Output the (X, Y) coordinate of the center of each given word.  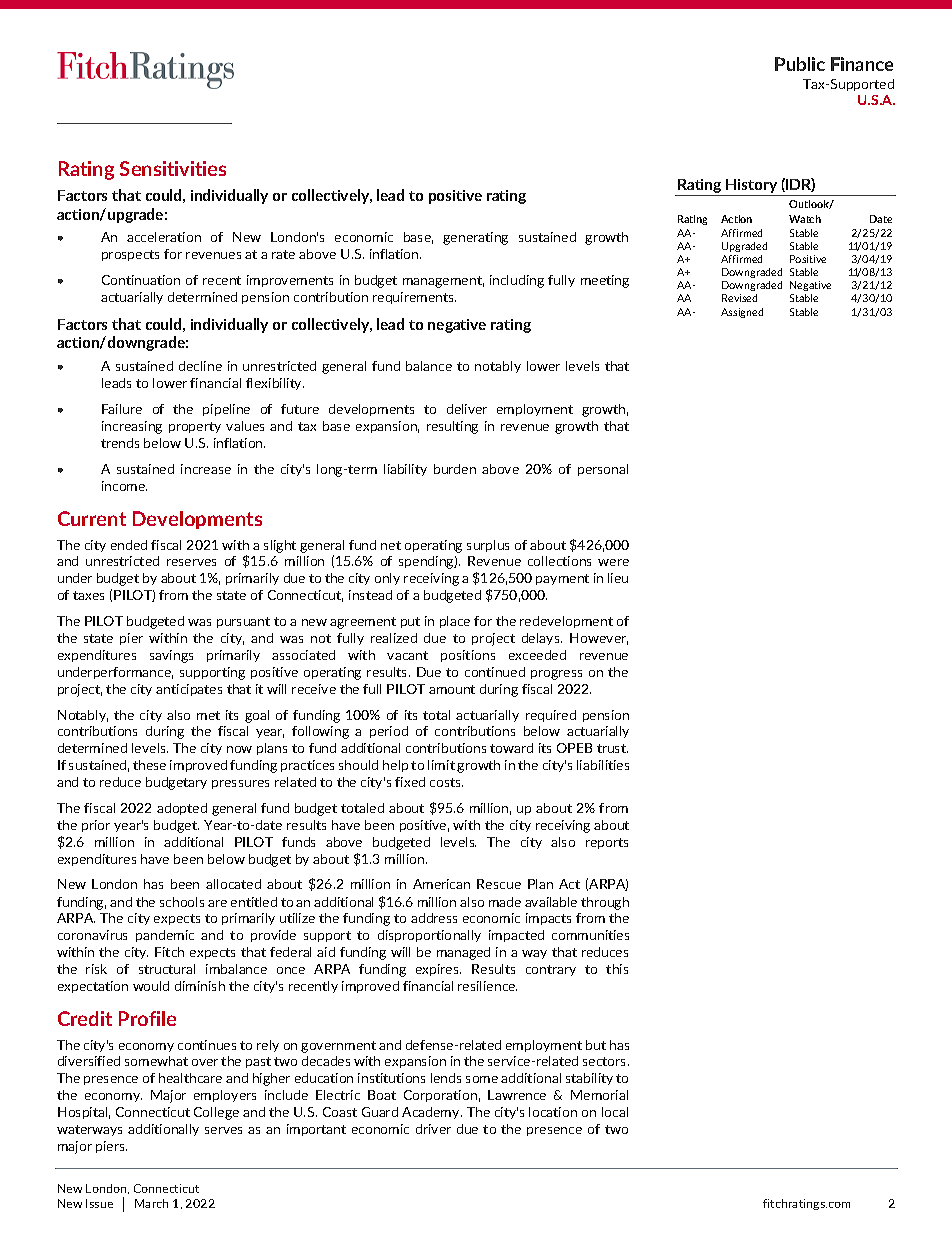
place (455, 622)
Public (800, 64)
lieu (618, 578)
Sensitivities (173, 168)
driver (433, 1129)
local (615, 1112)
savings (171, 656)
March (151, 1203)
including (517, 281)
